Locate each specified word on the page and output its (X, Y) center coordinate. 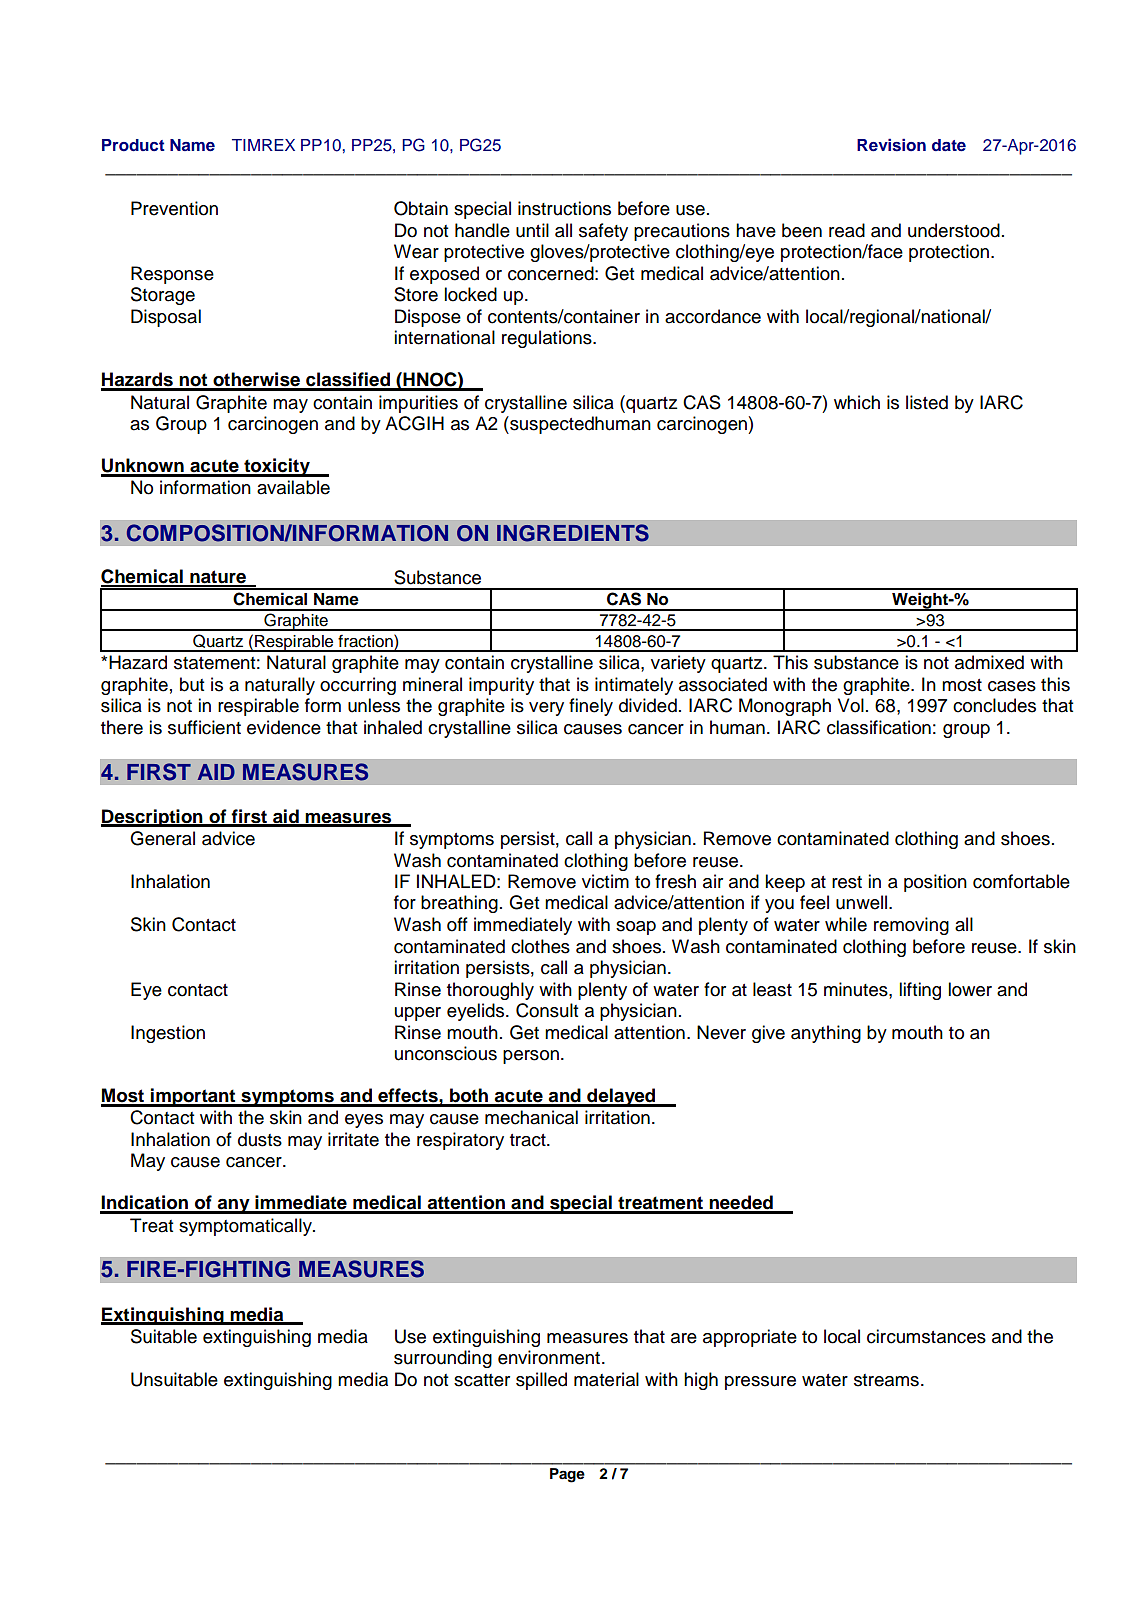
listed (927, 402)
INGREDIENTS (573, 533)
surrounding (443, 1359)
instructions (564, 208)
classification (879, 727)
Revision (891, 145)
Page (567, 1475)
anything (826, 1034)
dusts (260, 1139)
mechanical (531, 1117)
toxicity (277, 467)
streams (886, 1380)
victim (605, 881)
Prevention (174, 208)
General (162, 838)
